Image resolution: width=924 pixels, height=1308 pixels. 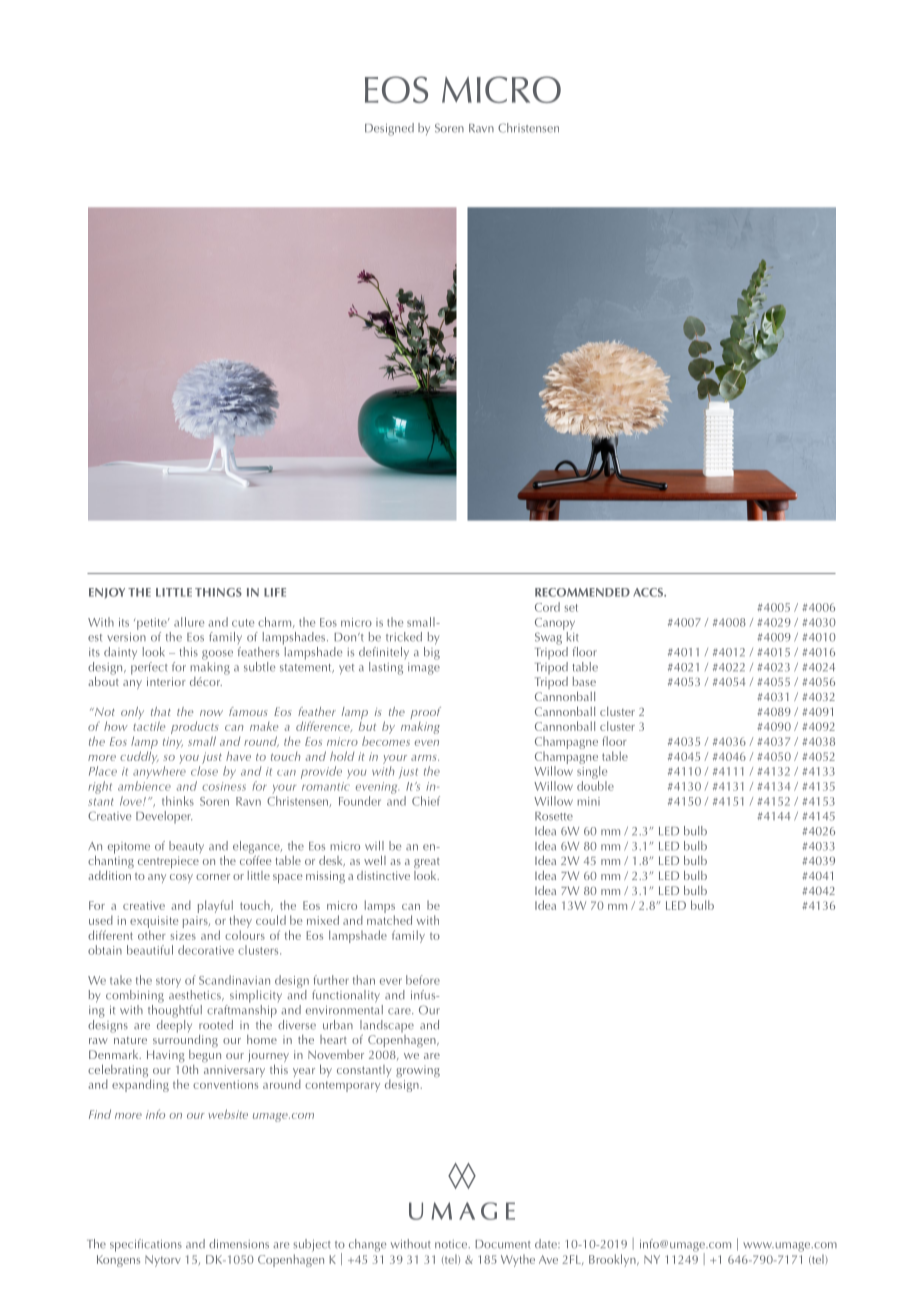 What do you see at coordinates (323, 920) in the screenshot?
I see `mixed` at bounding box center [323, 920].
